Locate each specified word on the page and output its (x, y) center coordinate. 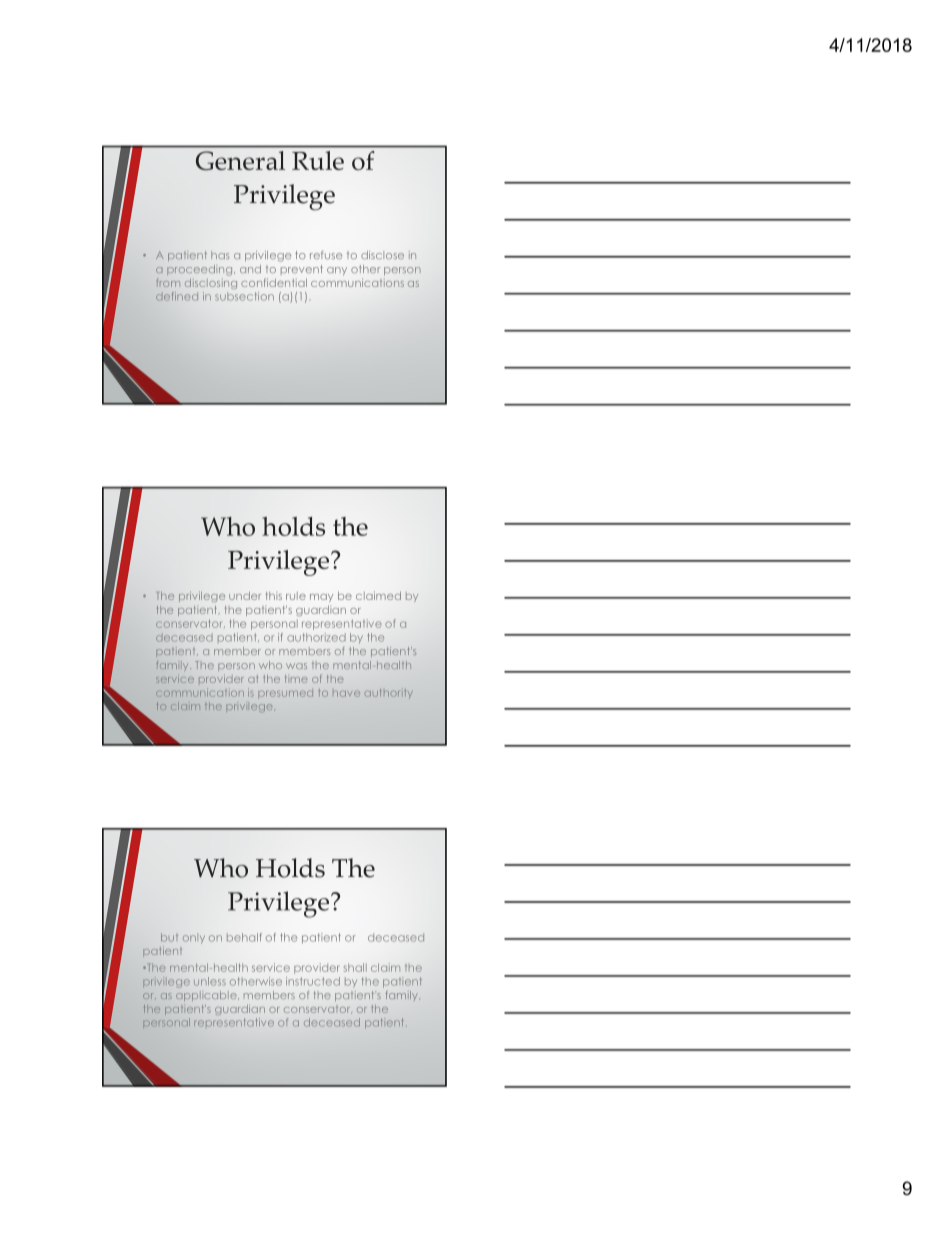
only (194, 938)
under (245, 596)
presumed (285, 695)
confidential (274, 282)
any (337, 271)
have (346, 694)
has (220, 255)
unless (210, 981)
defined (177, 296)
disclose (382, 255)
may (321, 598)
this (274, 596)
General (240, 160)
